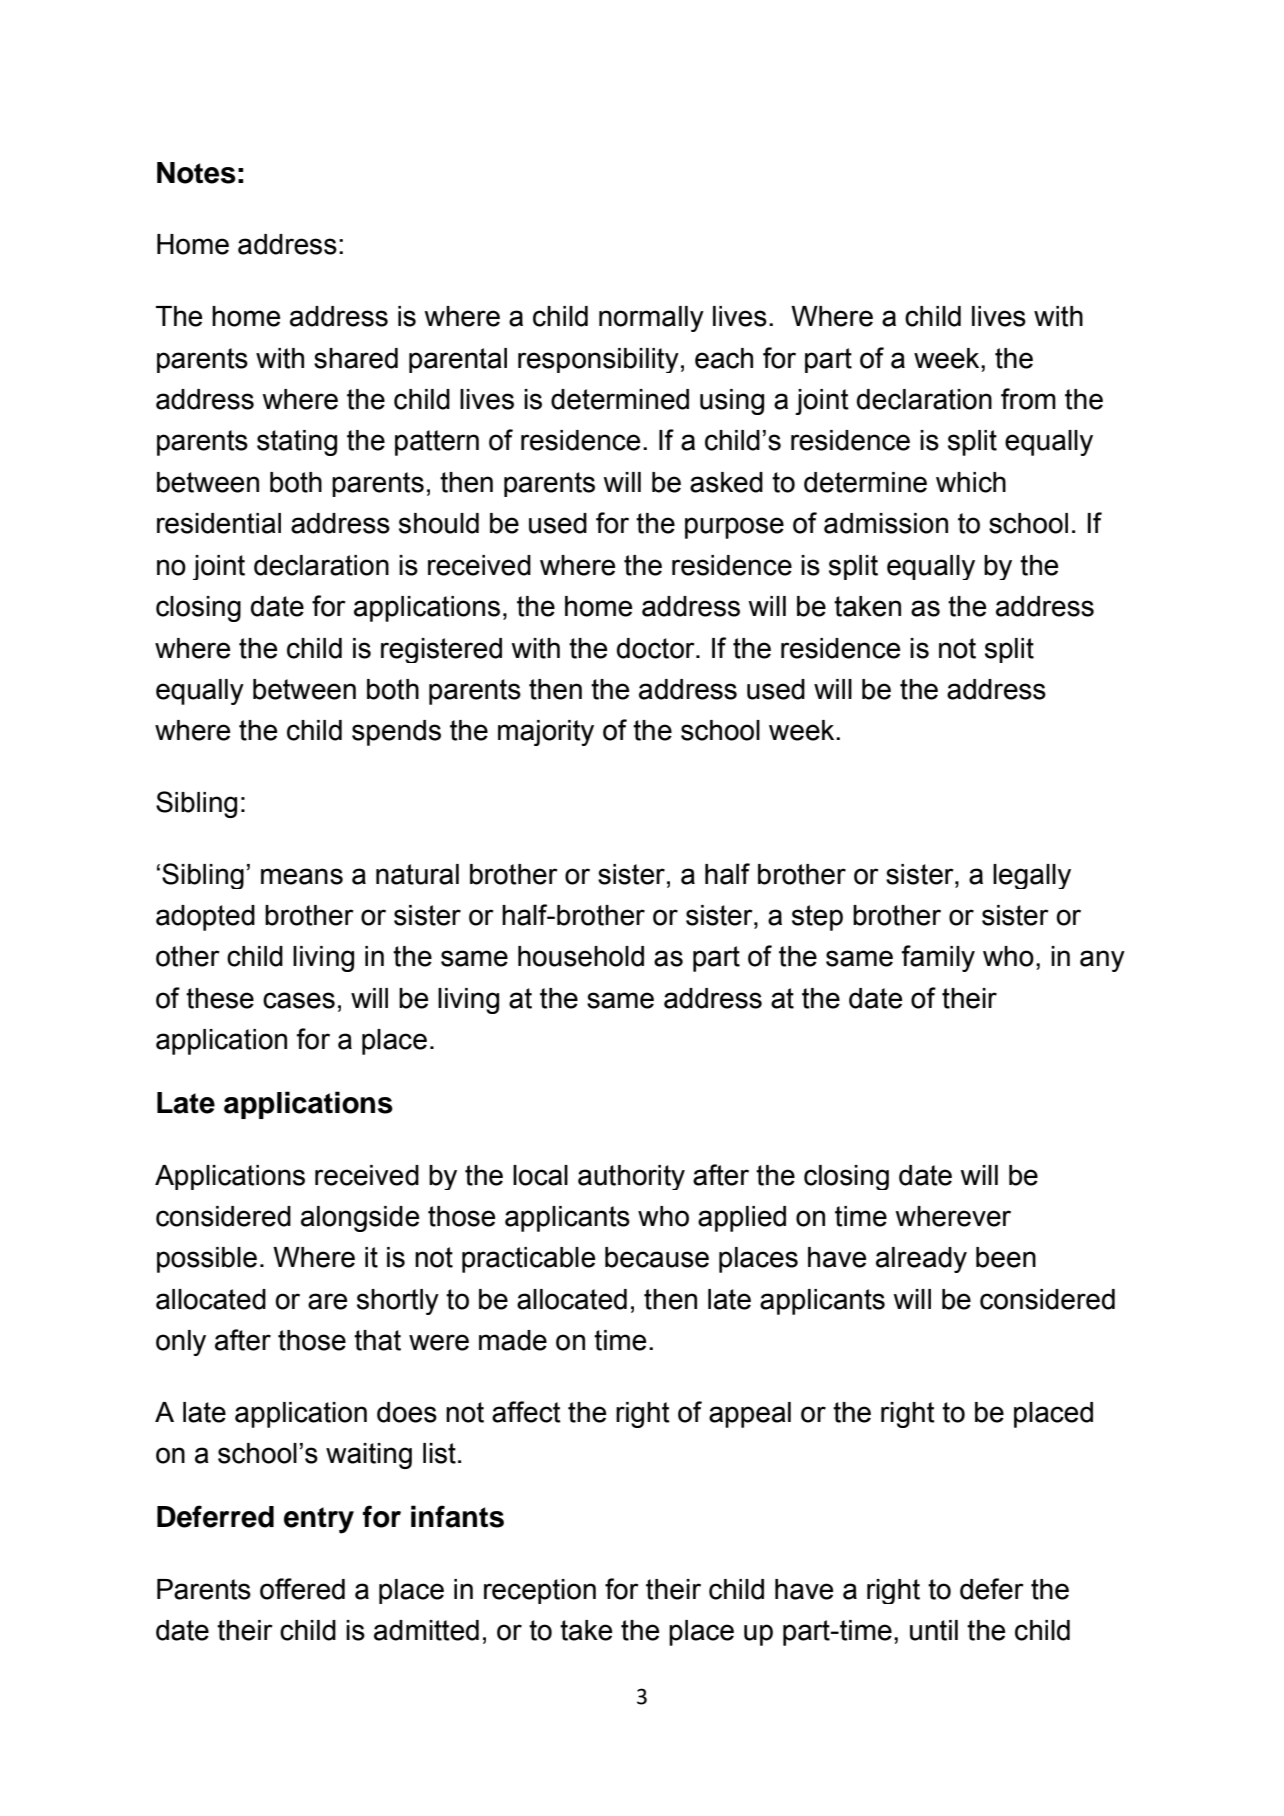  I want to click on that, so click(377, 1340).
